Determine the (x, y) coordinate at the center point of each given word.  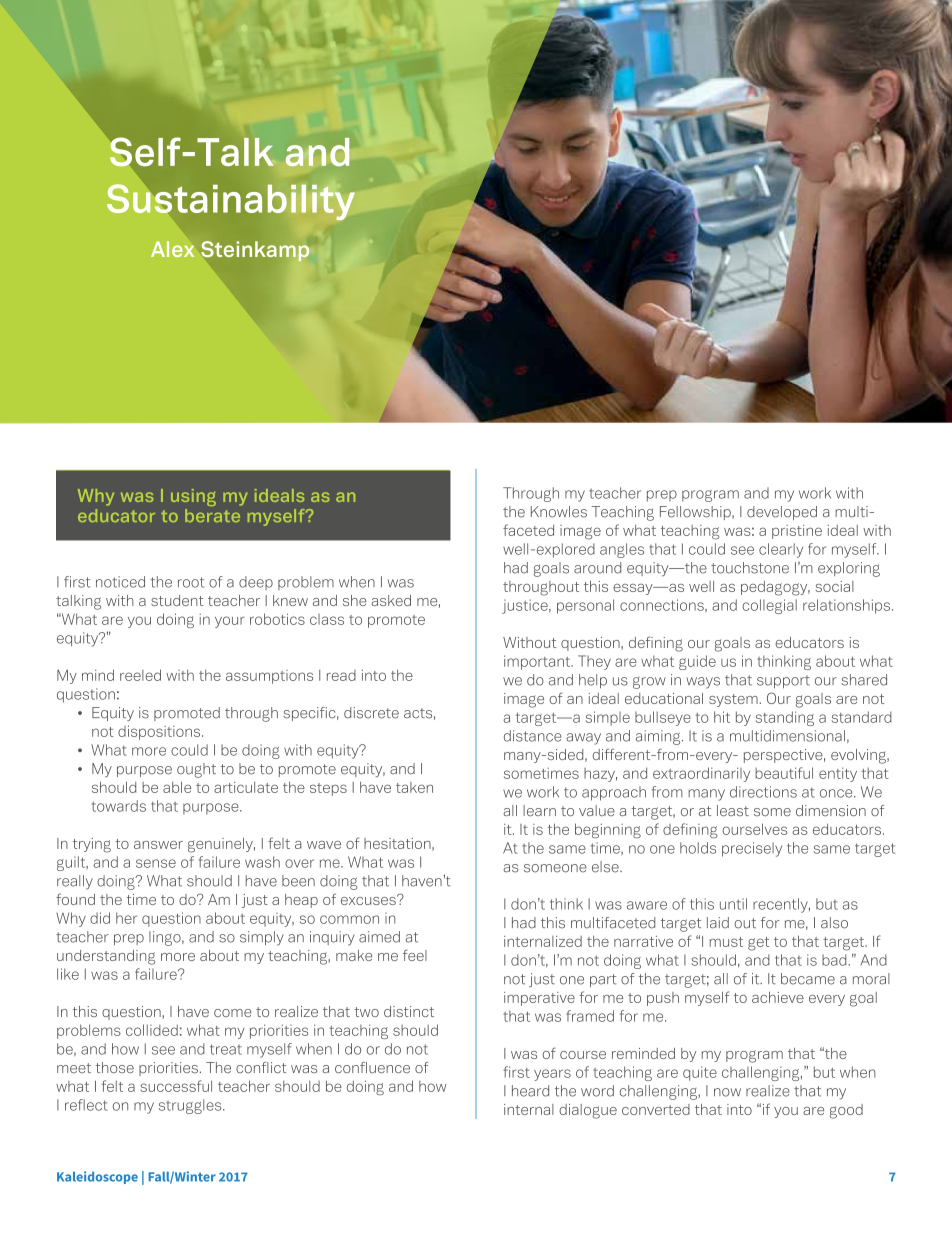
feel (415, 955)
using (193, 497)
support (783, 681)
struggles (191, 1106)
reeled (140, 675)
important (538, 662)
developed (782, 513)
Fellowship (696, 513)
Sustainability (231, 202)
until (733, 904)
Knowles (559, 512)
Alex (172, 249)
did (100, 918)
